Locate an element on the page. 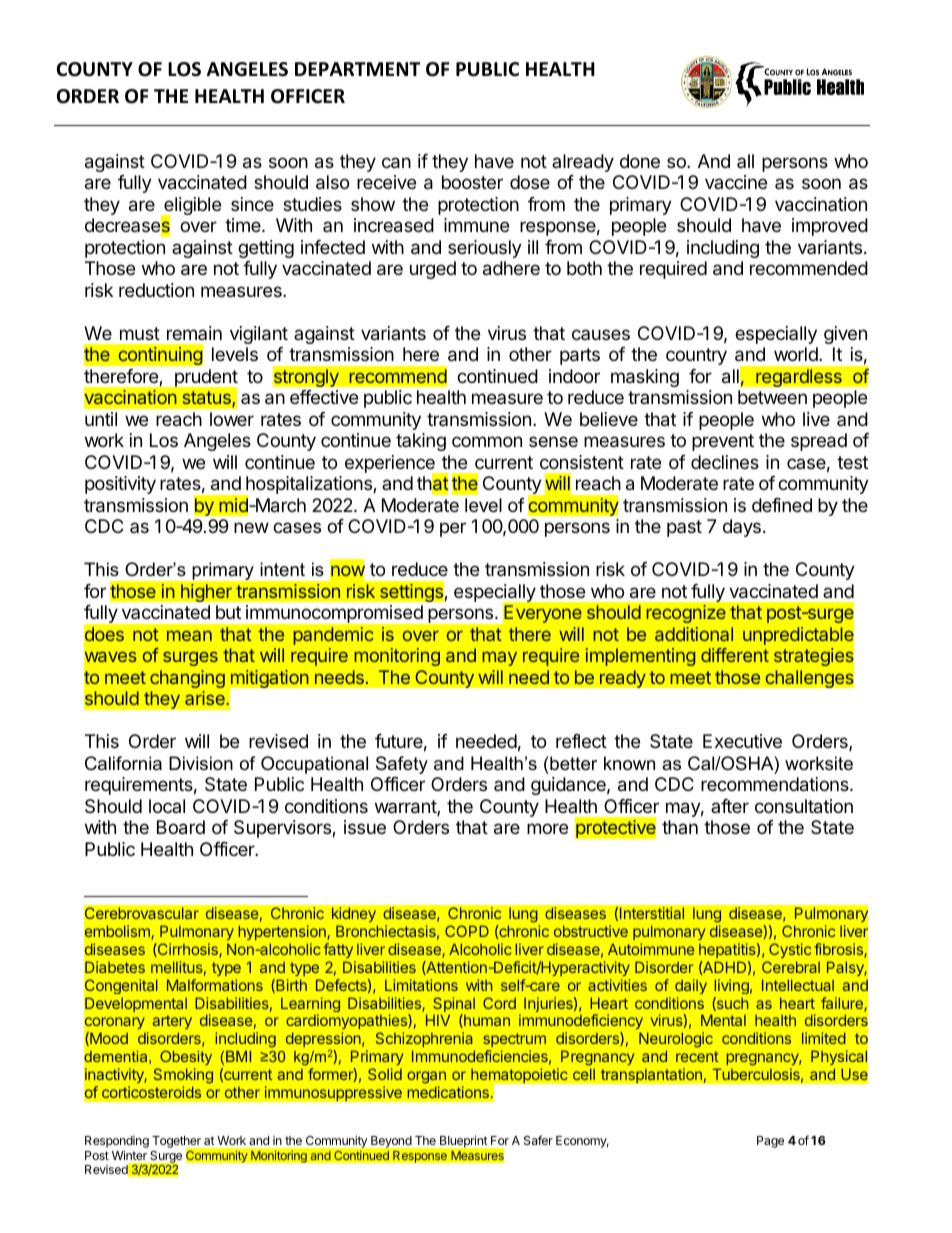 This page has height=1233, width=952. immunocompromised is located at coordinates (334, 614).
